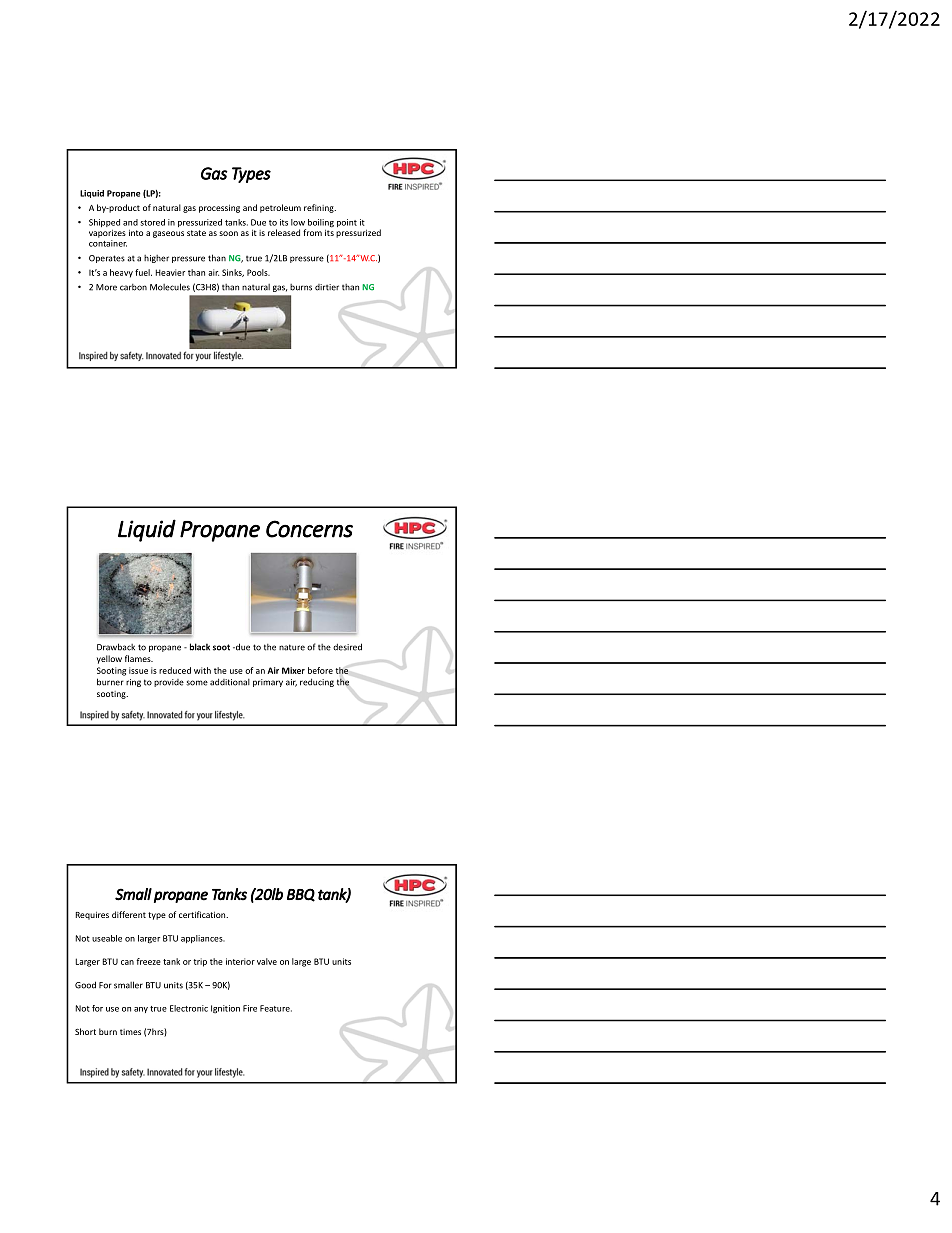 This image has height=1233, width=952. Describe the element at coordinates (116, 647) in the image. I see `Drawback` at that location.
